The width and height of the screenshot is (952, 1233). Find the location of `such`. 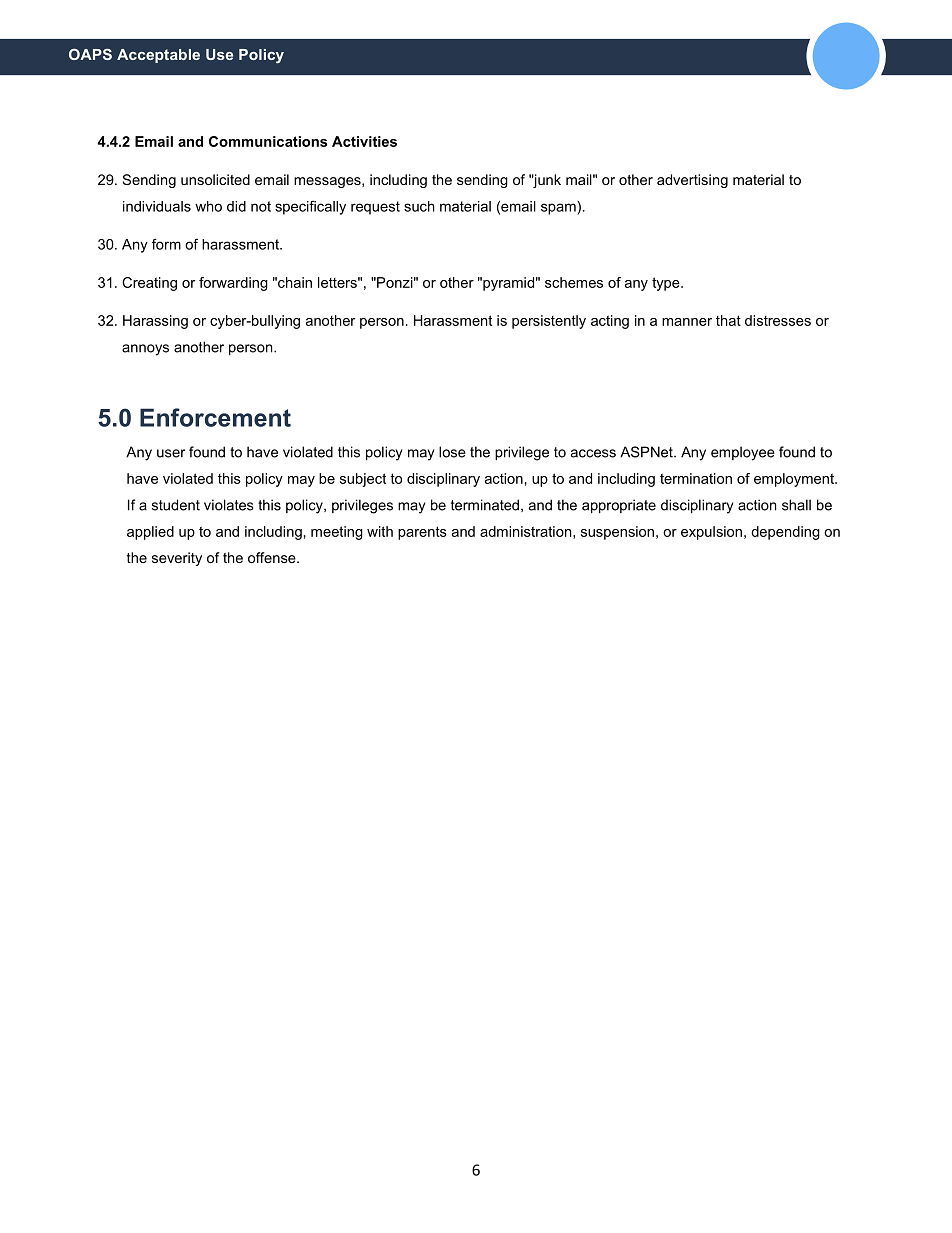

such is located at coordinates (419, 206).
